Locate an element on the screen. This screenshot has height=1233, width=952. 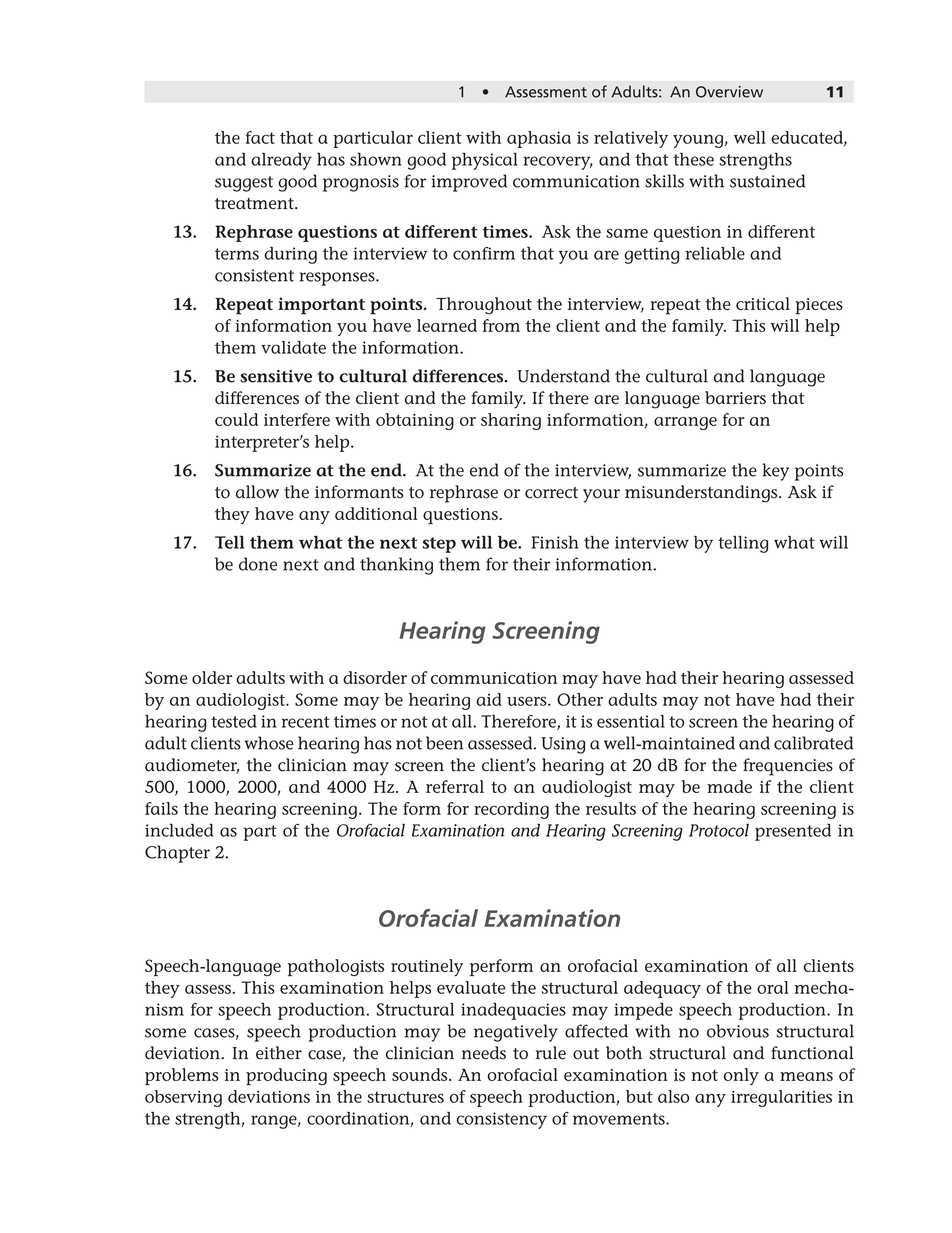
producing is located at coordinates (286, 1076).
